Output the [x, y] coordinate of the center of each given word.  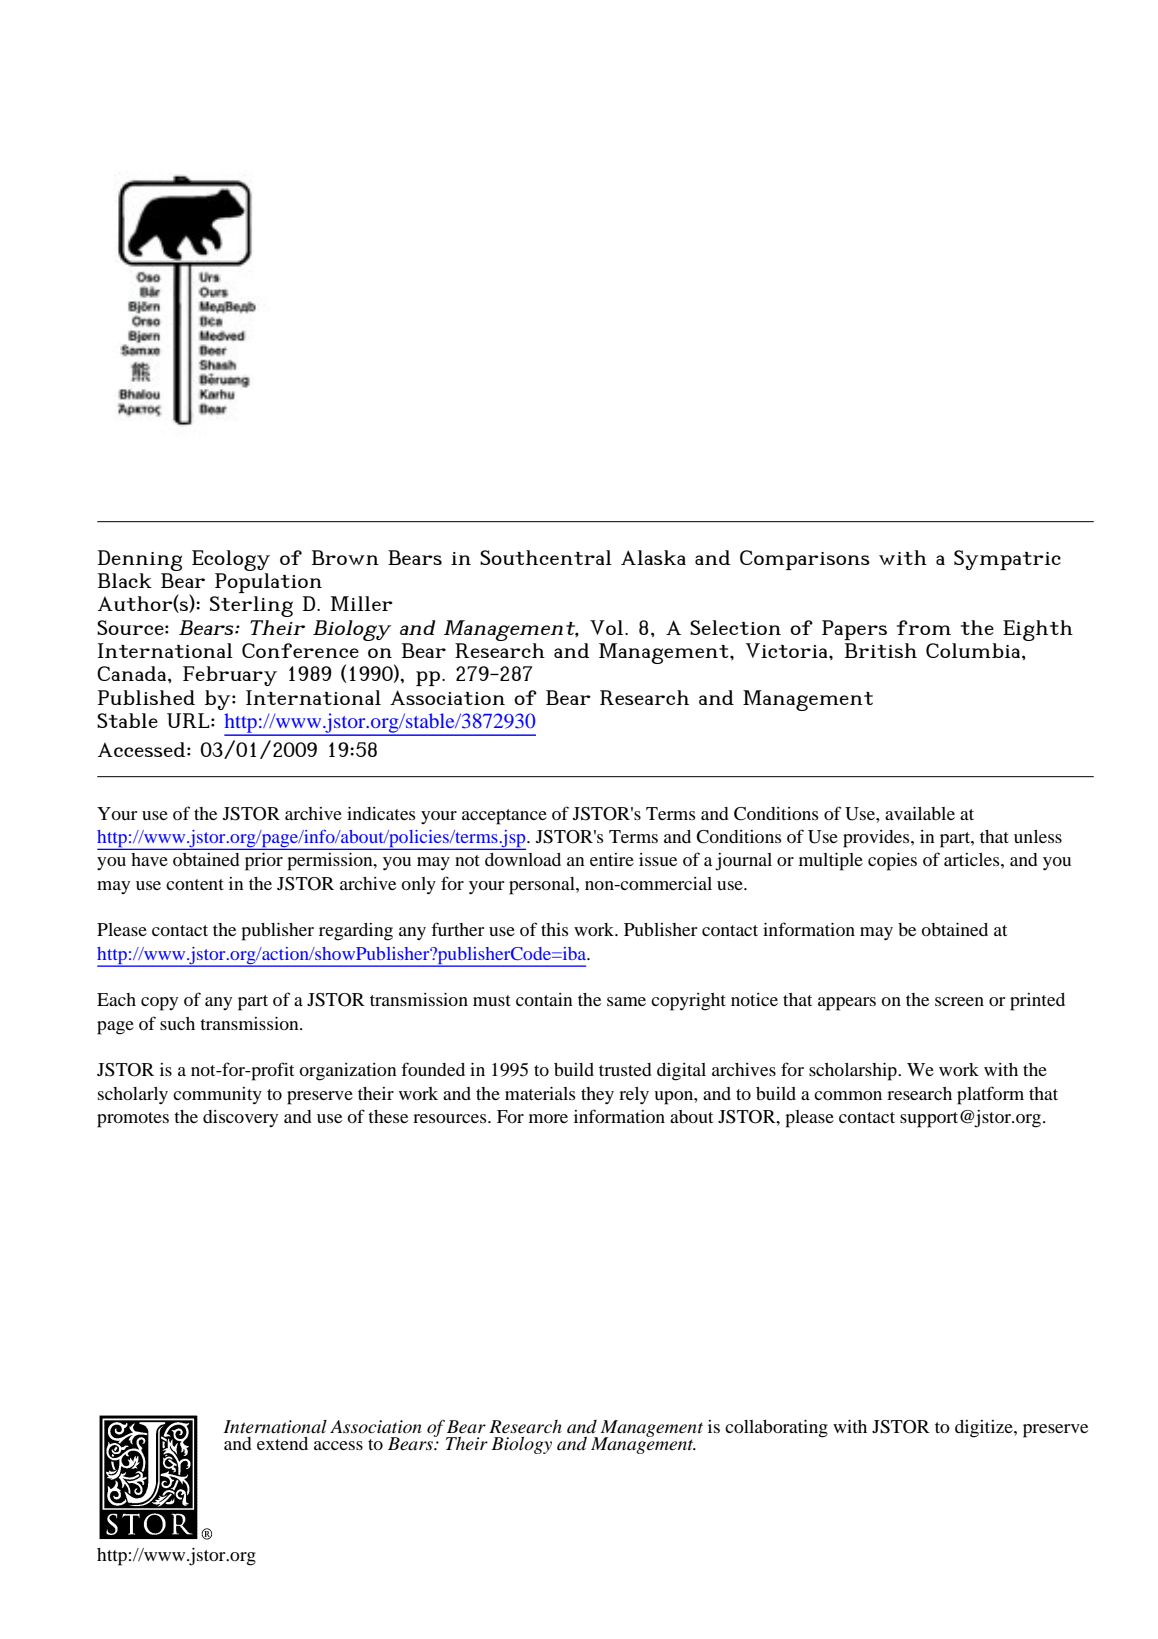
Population [268, 583]
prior [264, 861]
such [177, 1023]
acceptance [504, 817]
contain [544, 999]
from [924, 627]
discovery [240, 1118]
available [920, 813]
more [548, 1118]
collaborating [776, 1429]
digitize [985, 1429]
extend [282, 1443]
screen [959, 1001]
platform [990, 1095]
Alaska [653, 557]
